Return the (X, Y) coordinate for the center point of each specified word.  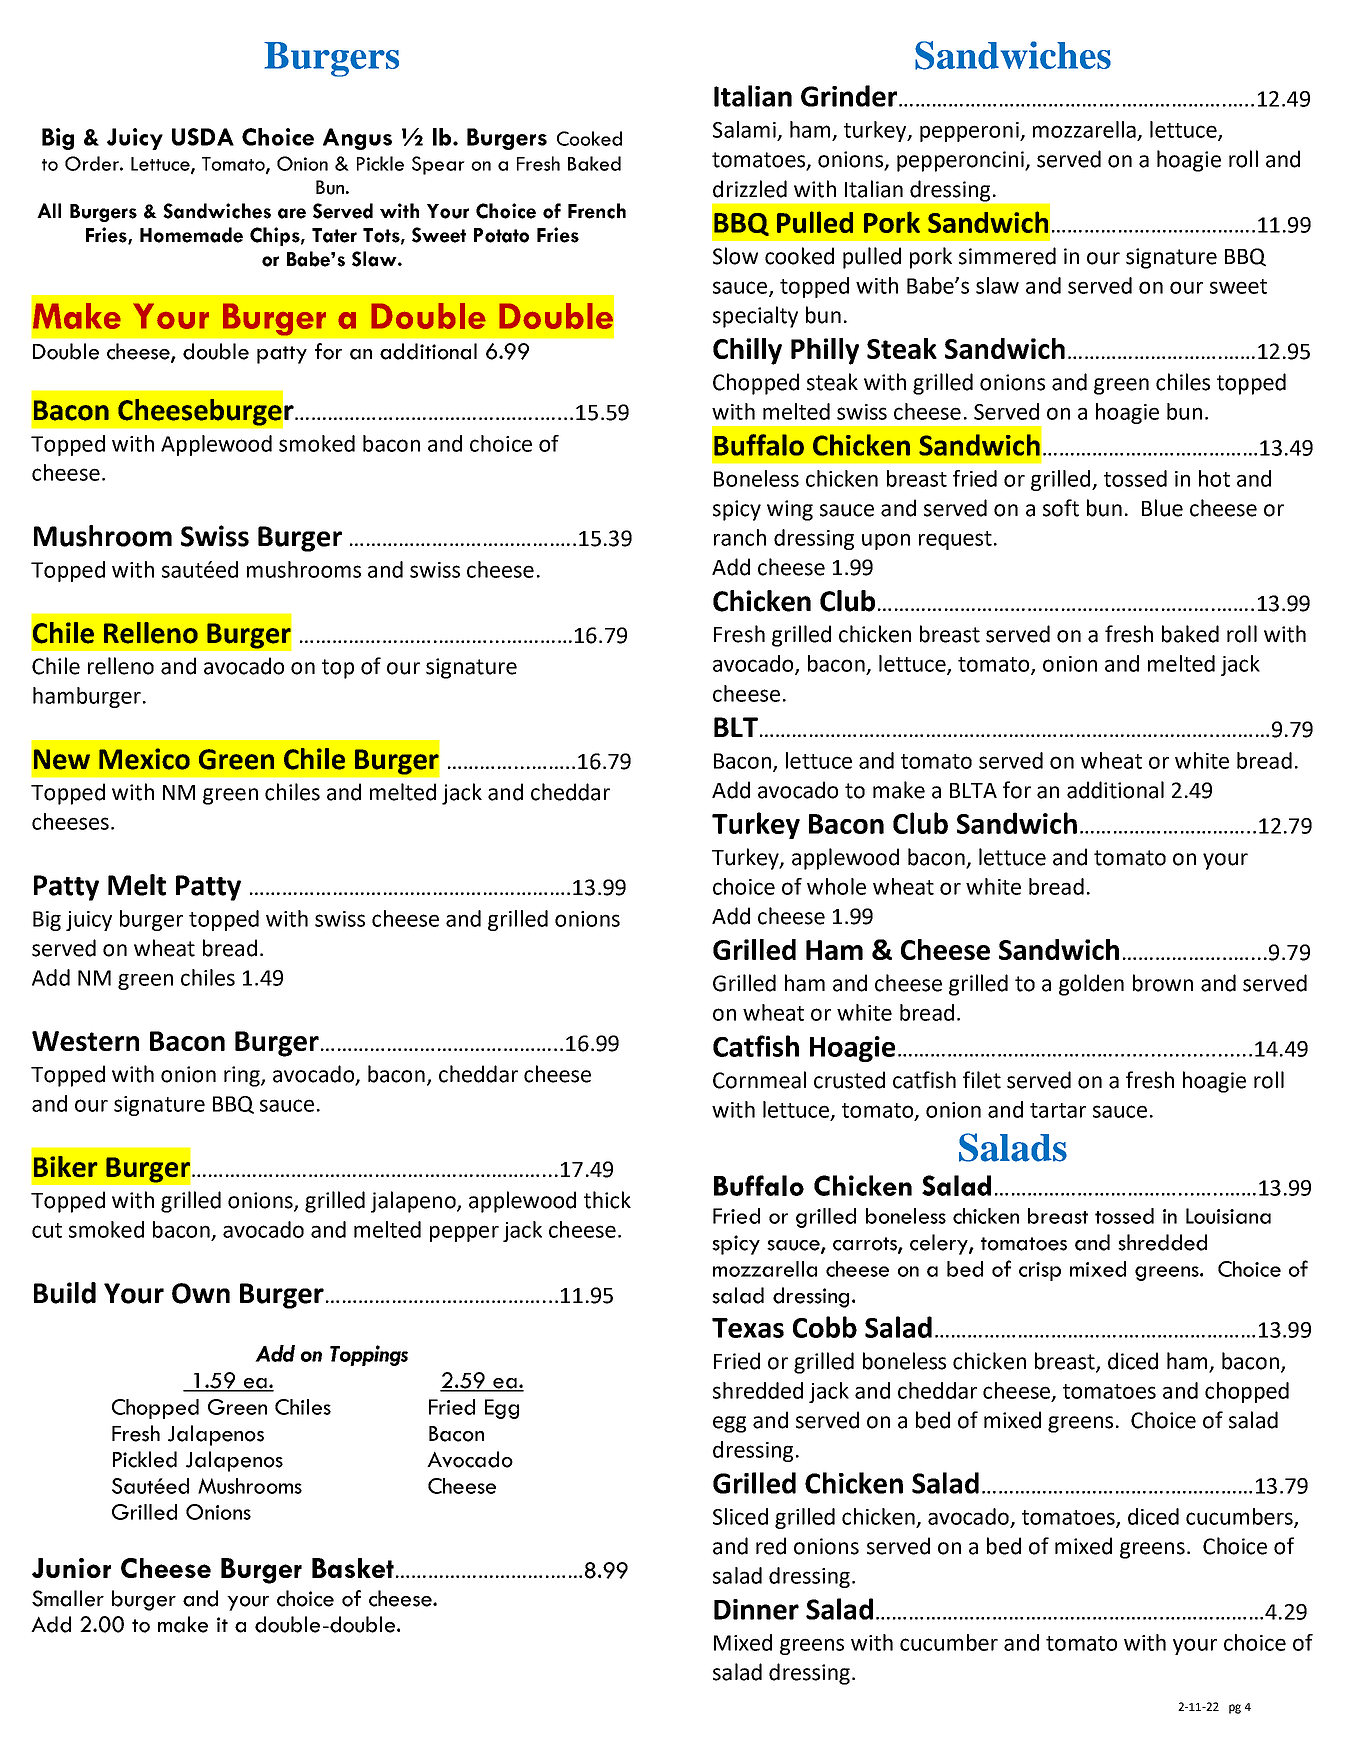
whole (836, 886)
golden (1091, 985)
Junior (71, 1568)
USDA (203, 137)
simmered (1007, 256)
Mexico (144, 759)
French (597, 211)
